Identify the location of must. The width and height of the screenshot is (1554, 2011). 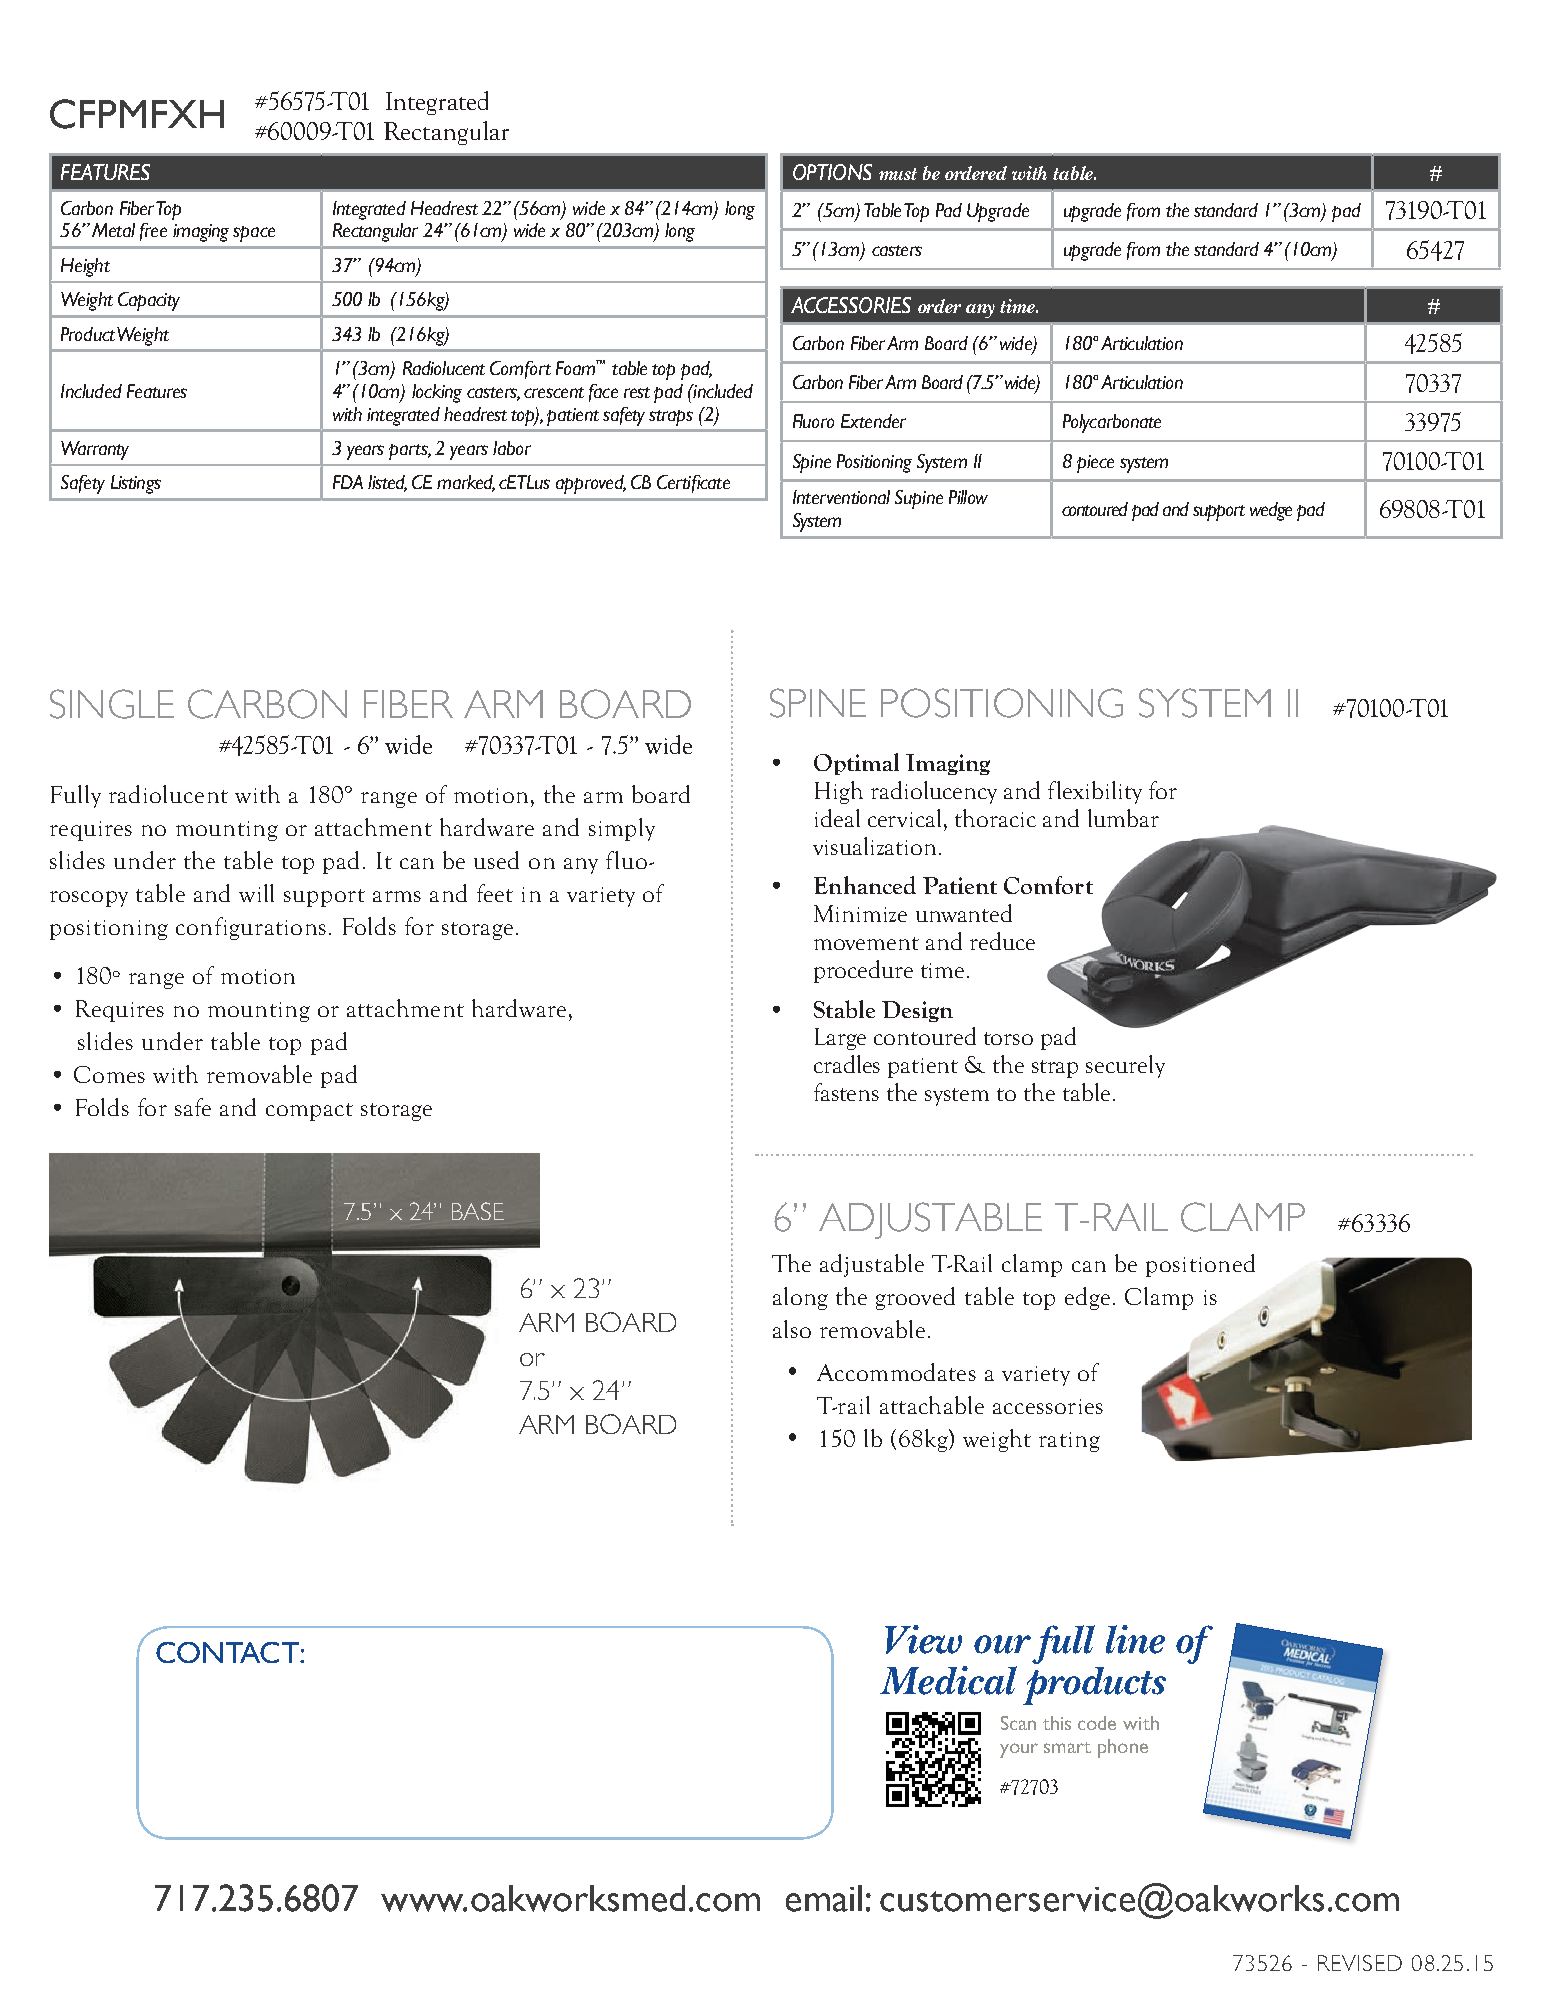
(898, 174).
